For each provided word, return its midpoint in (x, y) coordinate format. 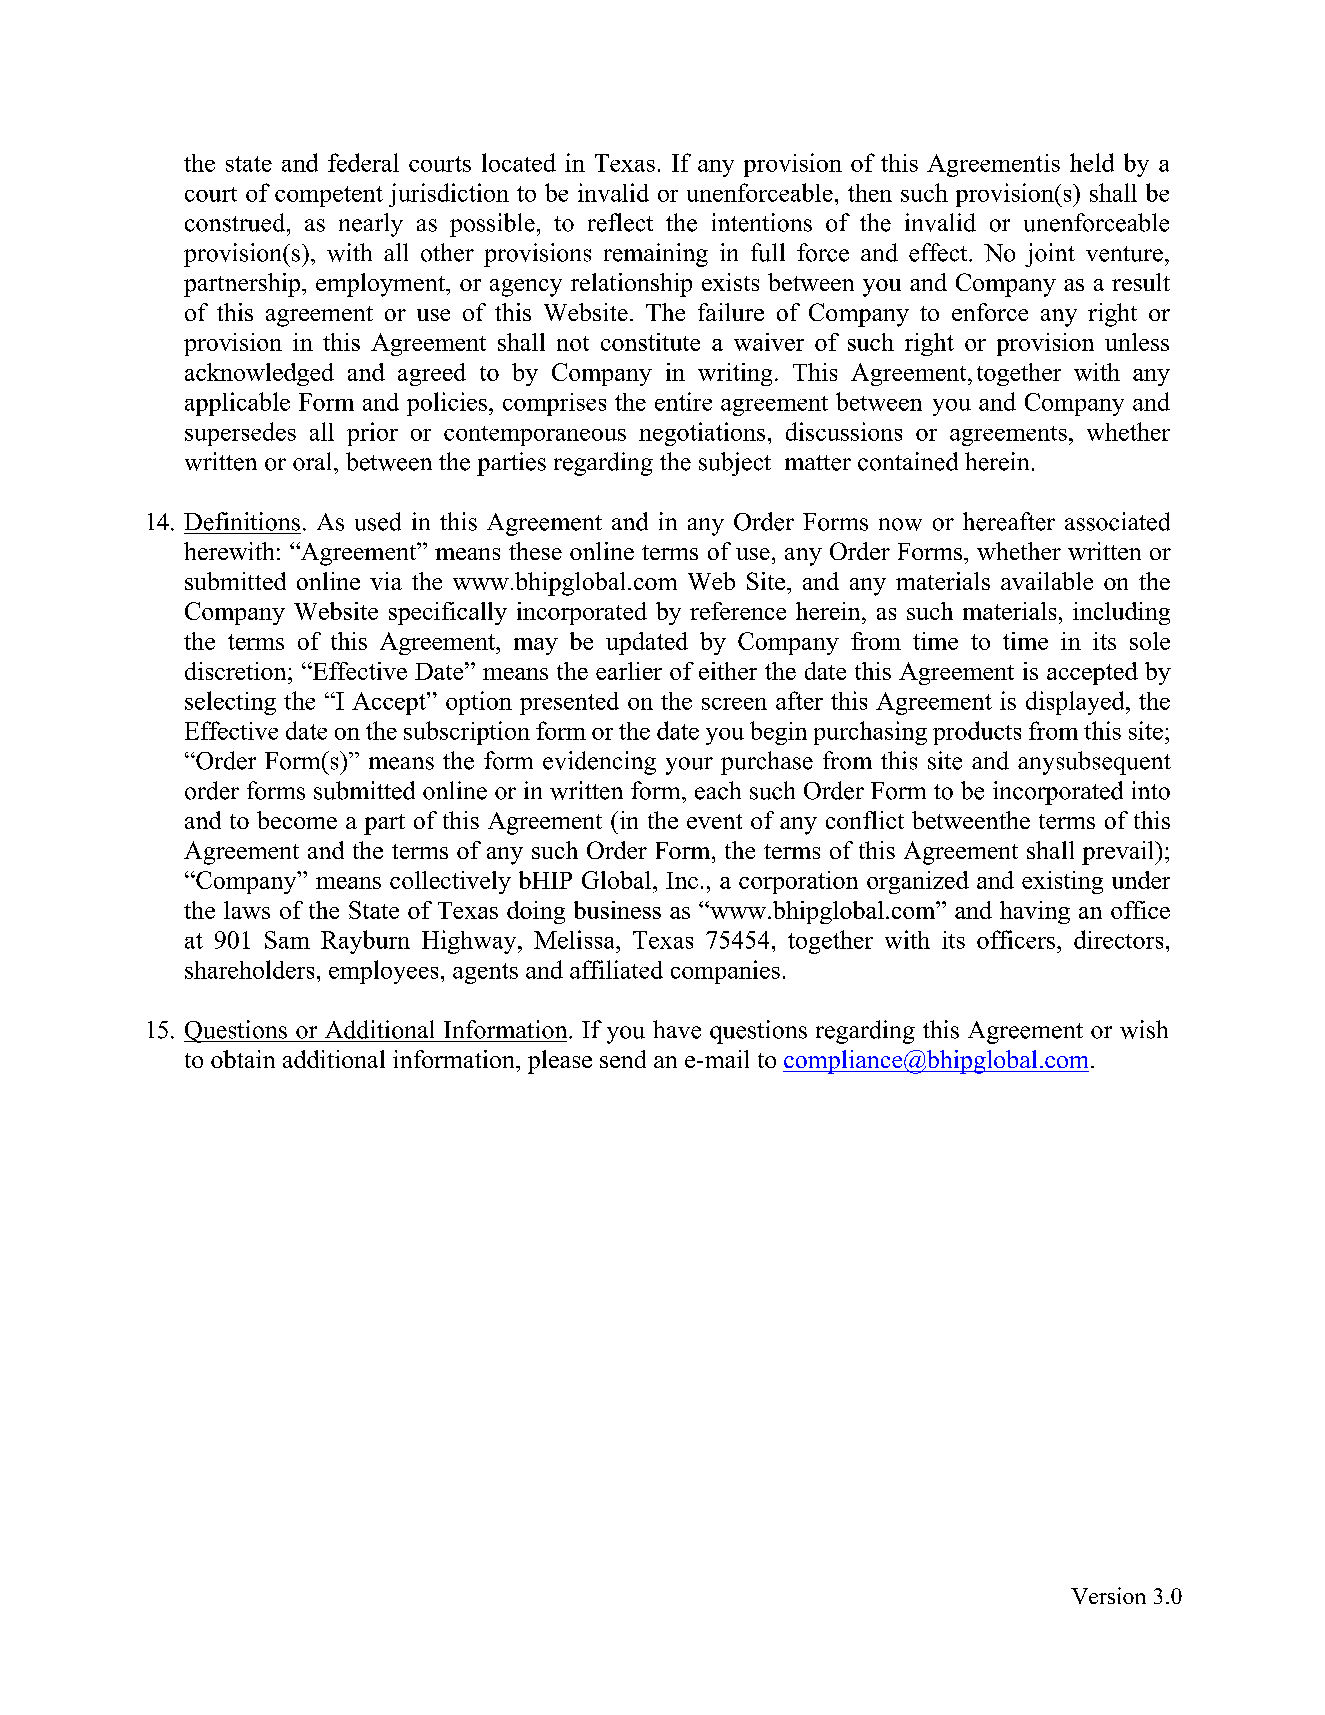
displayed (1076, 703)
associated (1117, 521)
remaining (656, 255)
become (297, 820)
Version (1108, 1595)
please (560, 1062)
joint (1050, 255)
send (623, 1059)
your (689, 766)
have (677, 1029)
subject (735, 464)
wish (1144, 1029)
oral (314, 461)
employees (383, 972)
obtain (243, 1059)
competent (329, 196)
